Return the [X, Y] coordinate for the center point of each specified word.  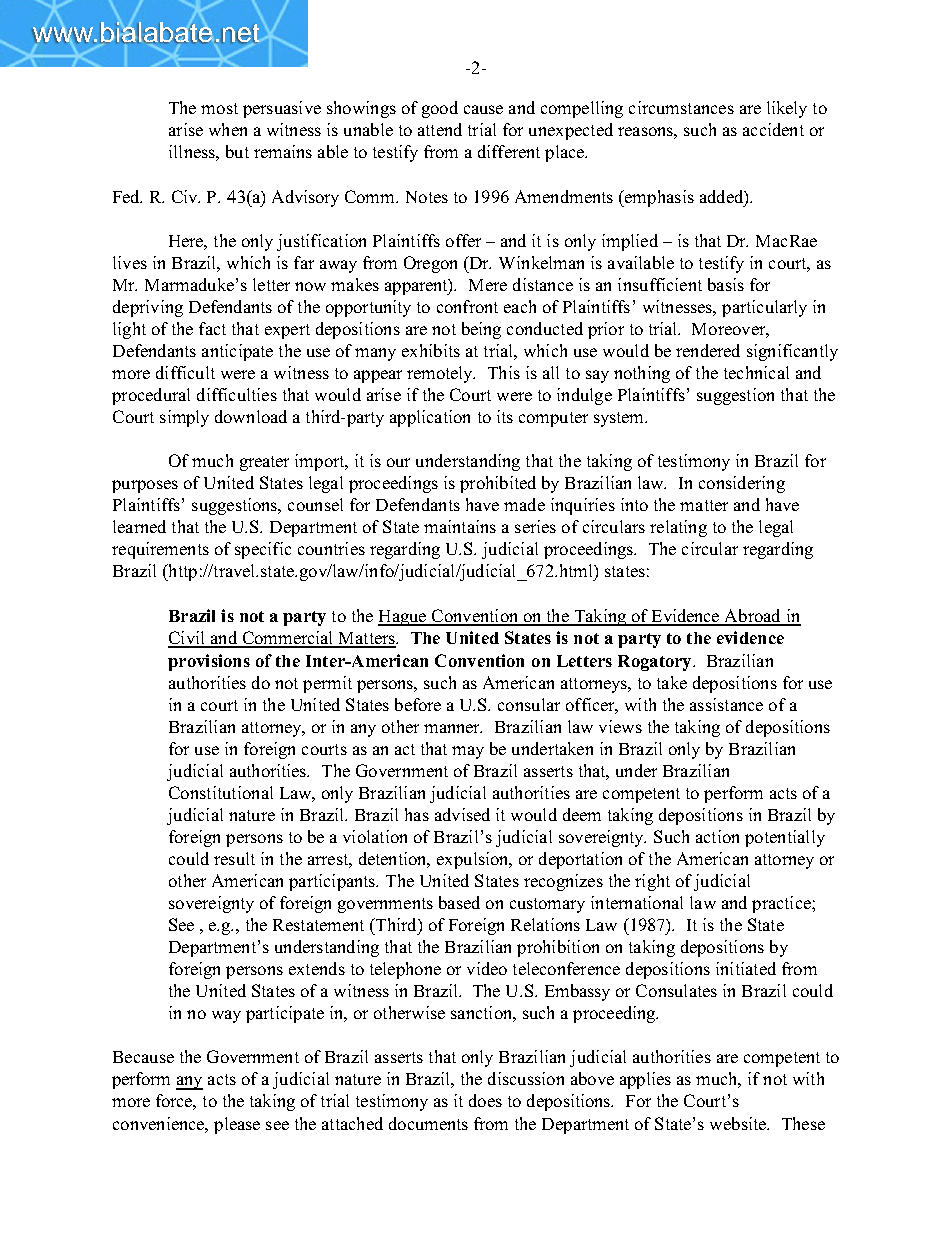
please [237, 1125]
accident [773, 129]
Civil [187, 639]
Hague [403, 618]
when [228, 129]
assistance [726, 704]
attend [440, 129]
